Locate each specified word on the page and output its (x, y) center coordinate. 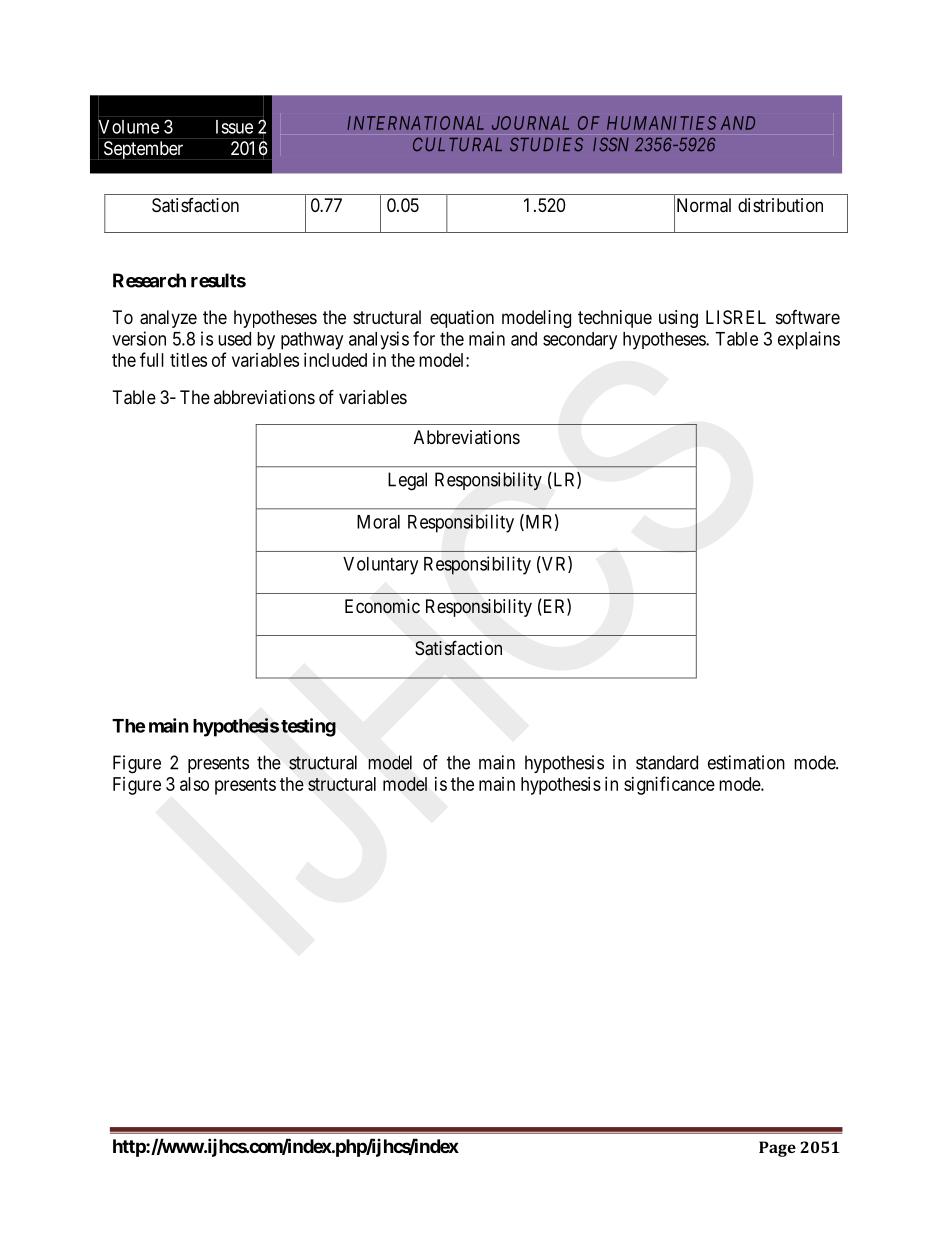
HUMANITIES (661, 123)
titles (188, 360)
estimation (746, 762)
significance (669, 785)
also (194, 784)
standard (667, 762)
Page (777, 1149)
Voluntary (380, 566)
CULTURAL (457, 144)
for (424, 338)
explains (809, 340)
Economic (382, 606)
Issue (234, 127)
